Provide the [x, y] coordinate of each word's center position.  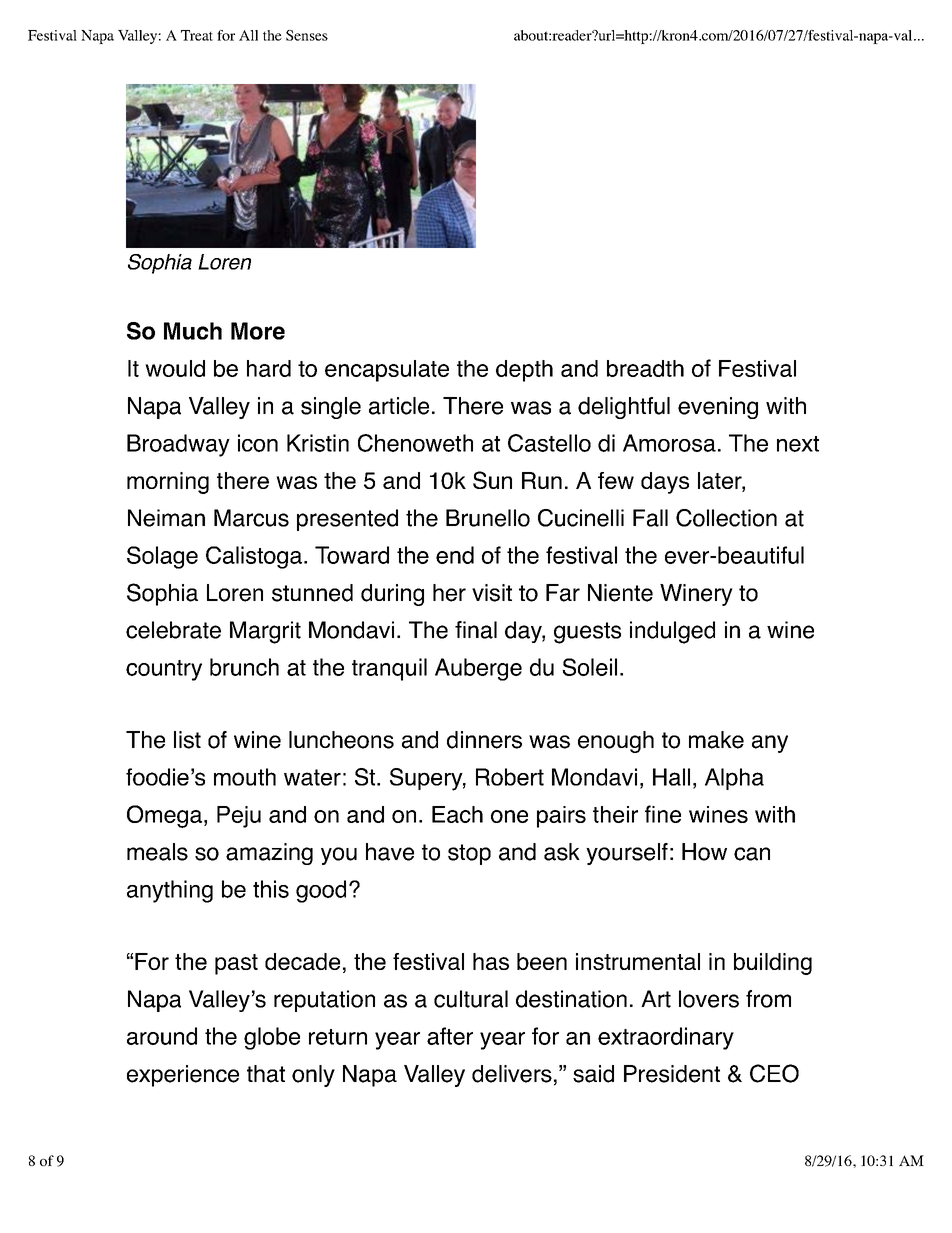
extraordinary [666, 1038]
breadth [645, 368]
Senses [307, 35]
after [450, 1036]
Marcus [251, 518]
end [455, 555]
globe [272, 1038]
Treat [197, 35]
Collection [726, 518]
